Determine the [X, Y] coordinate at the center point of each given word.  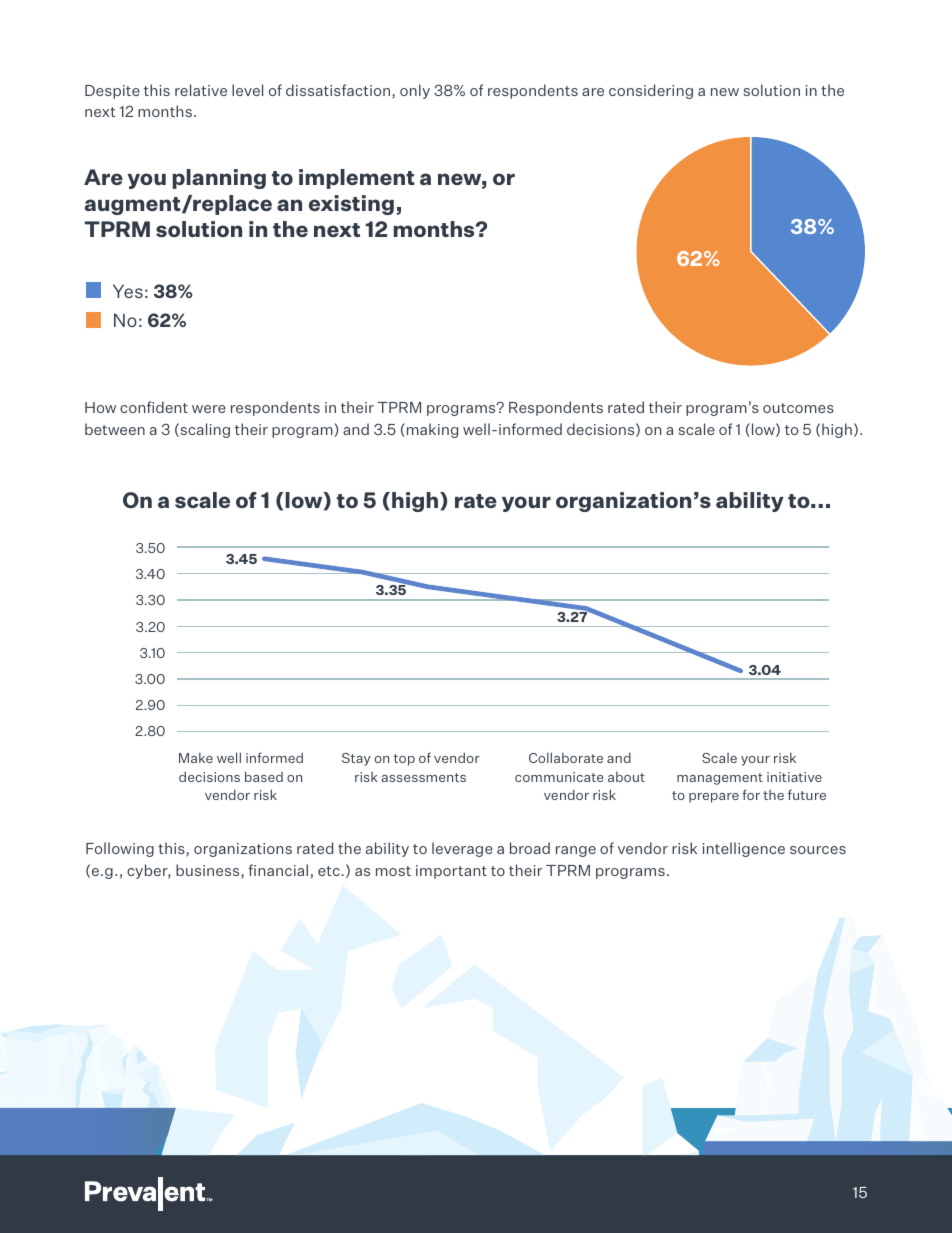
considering [651, 91]
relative [201, 90]
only [415, 91]
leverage [462, 849]
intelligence [744, 849]
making [432, 430]
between [115, 429]
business [209, 871]
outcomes [798, 408]
